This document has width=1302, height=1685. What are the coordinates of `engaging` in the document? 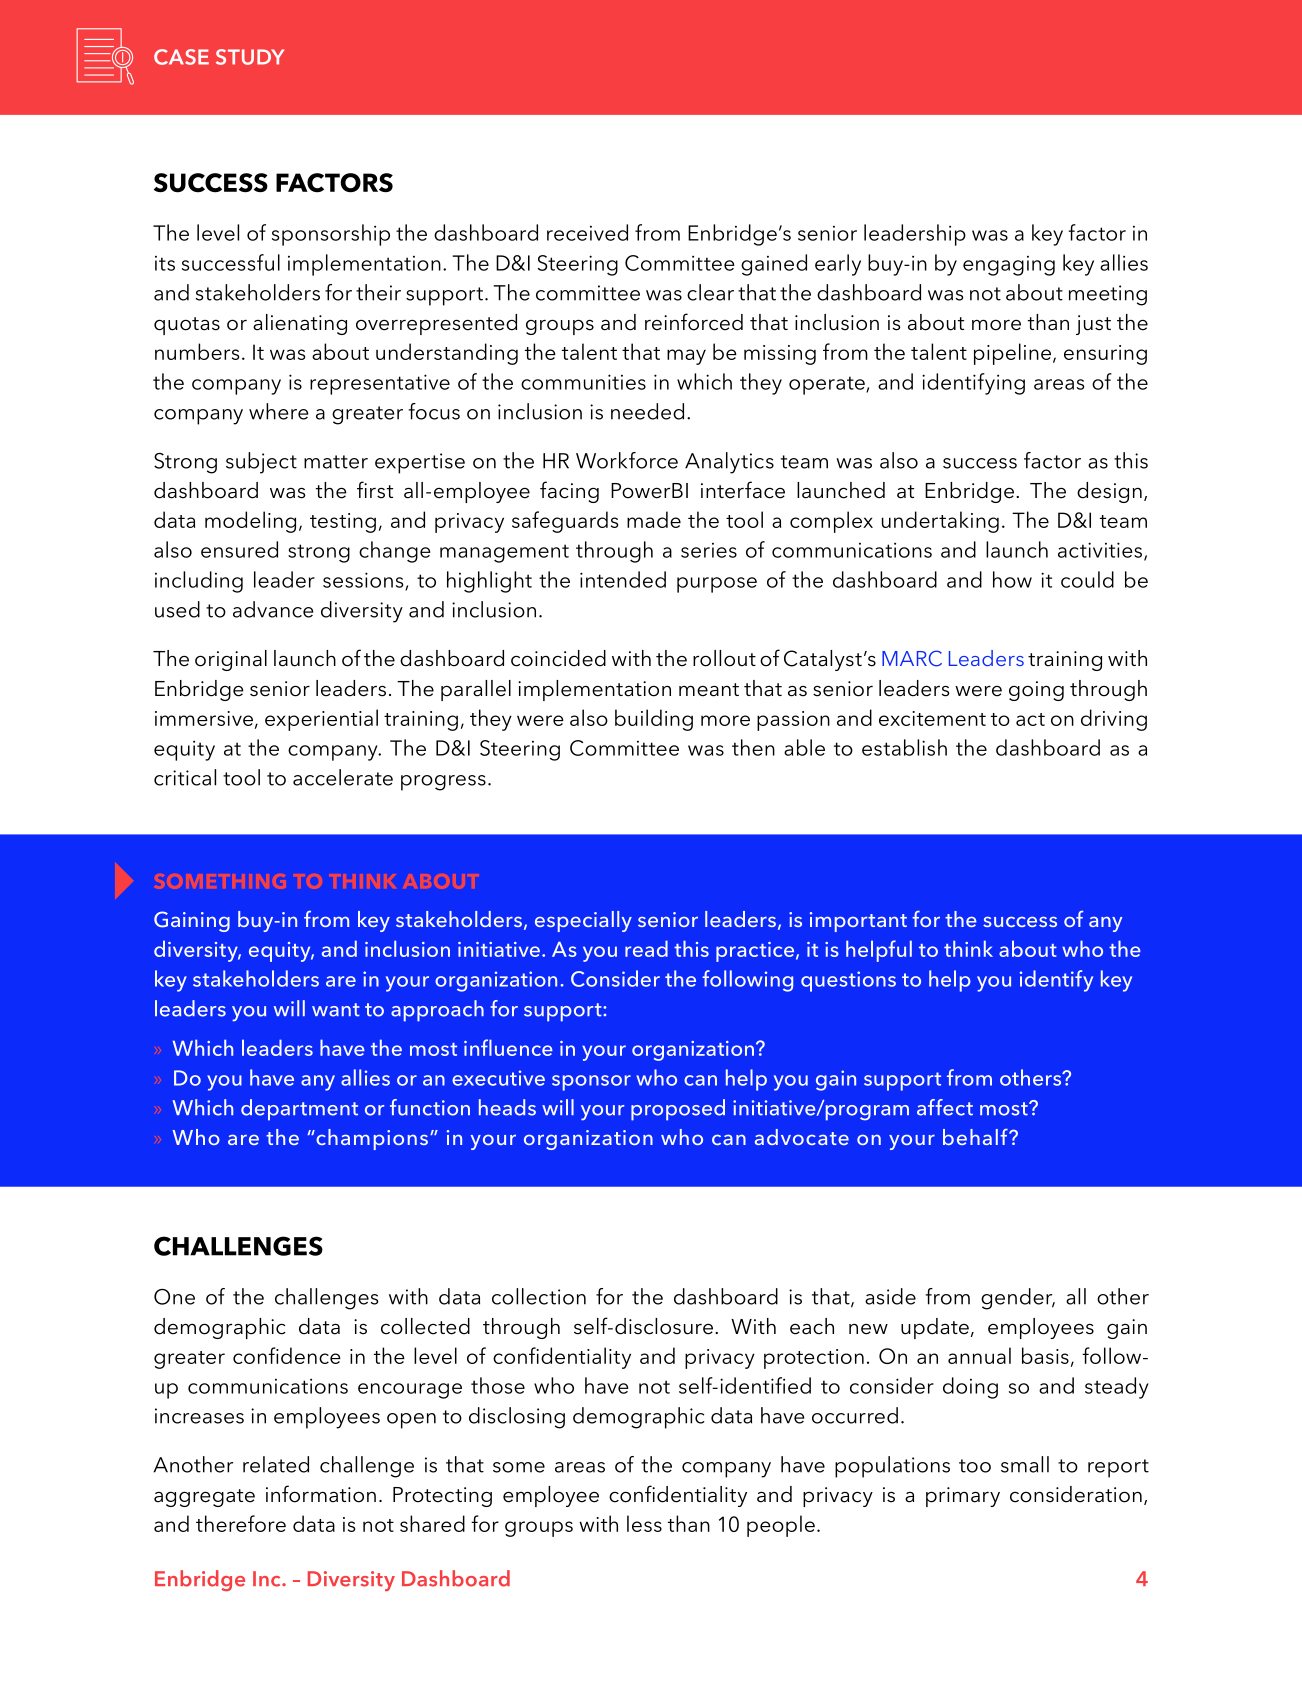 It's located at (1009, 266).
